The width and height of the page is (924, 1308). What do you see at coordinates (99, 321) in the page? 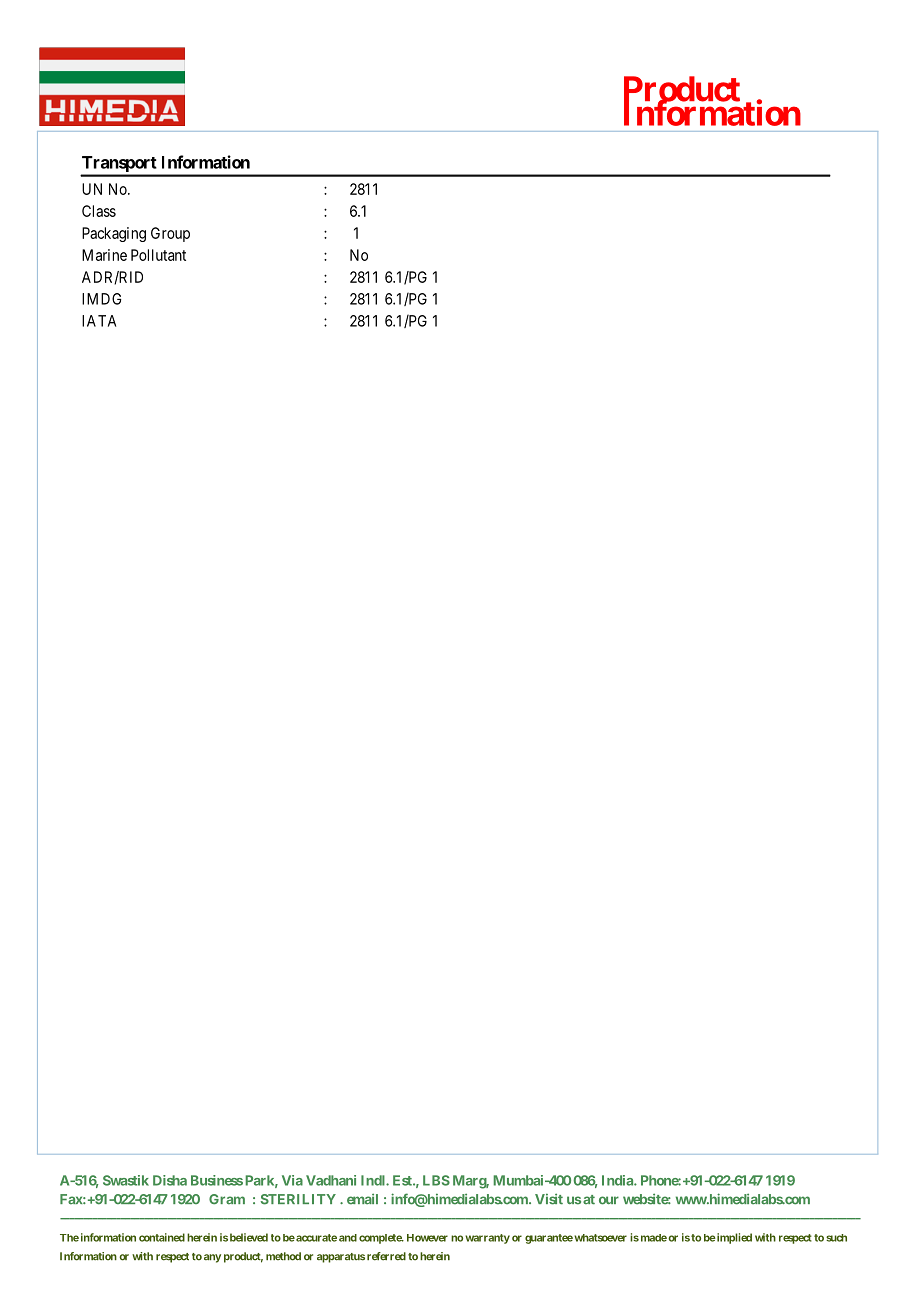
I see `IATA` at bounding box center [99, 321].
